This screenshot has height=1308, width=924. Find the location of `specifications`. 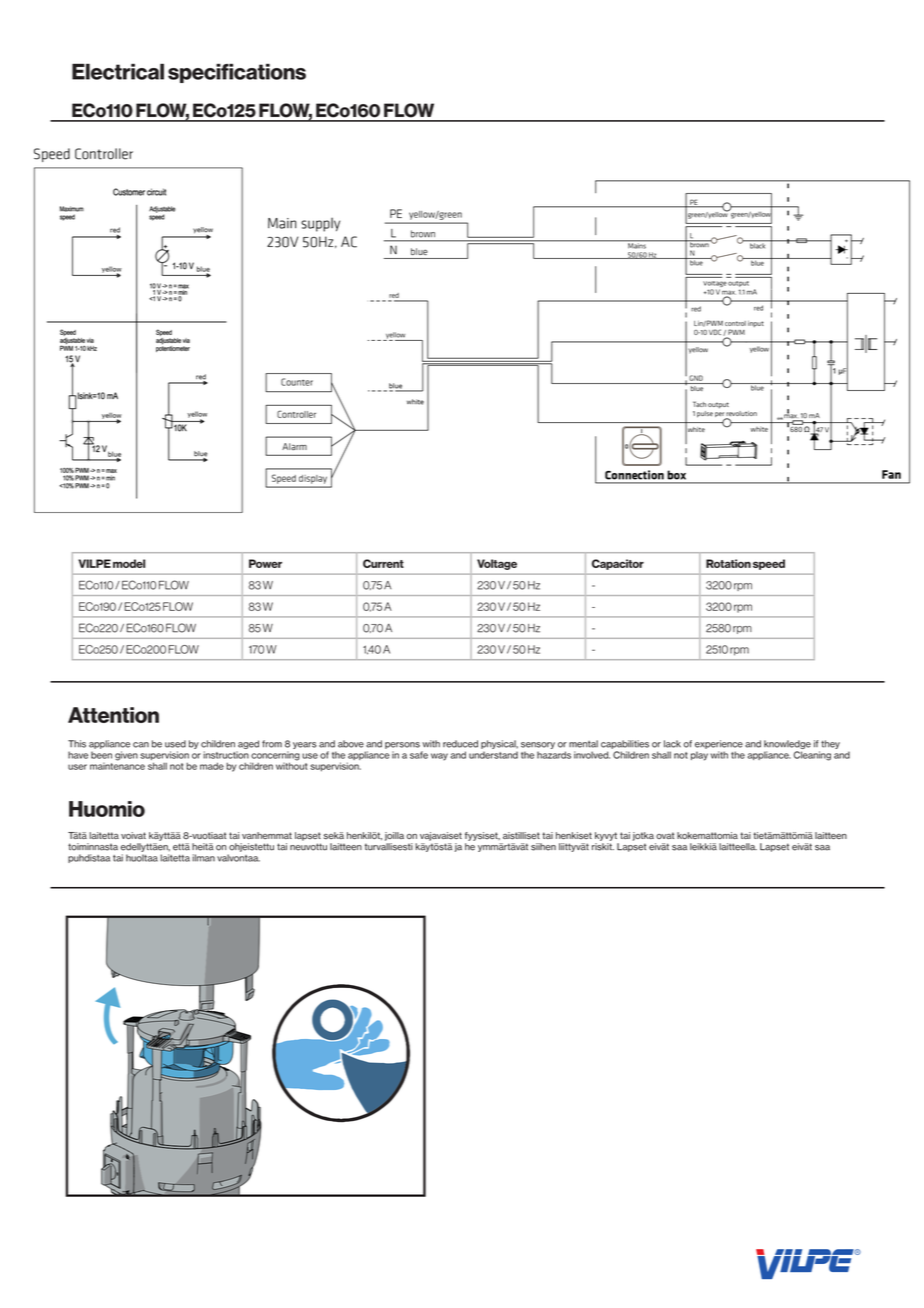

specifications is located at coordinates (237, 73).
